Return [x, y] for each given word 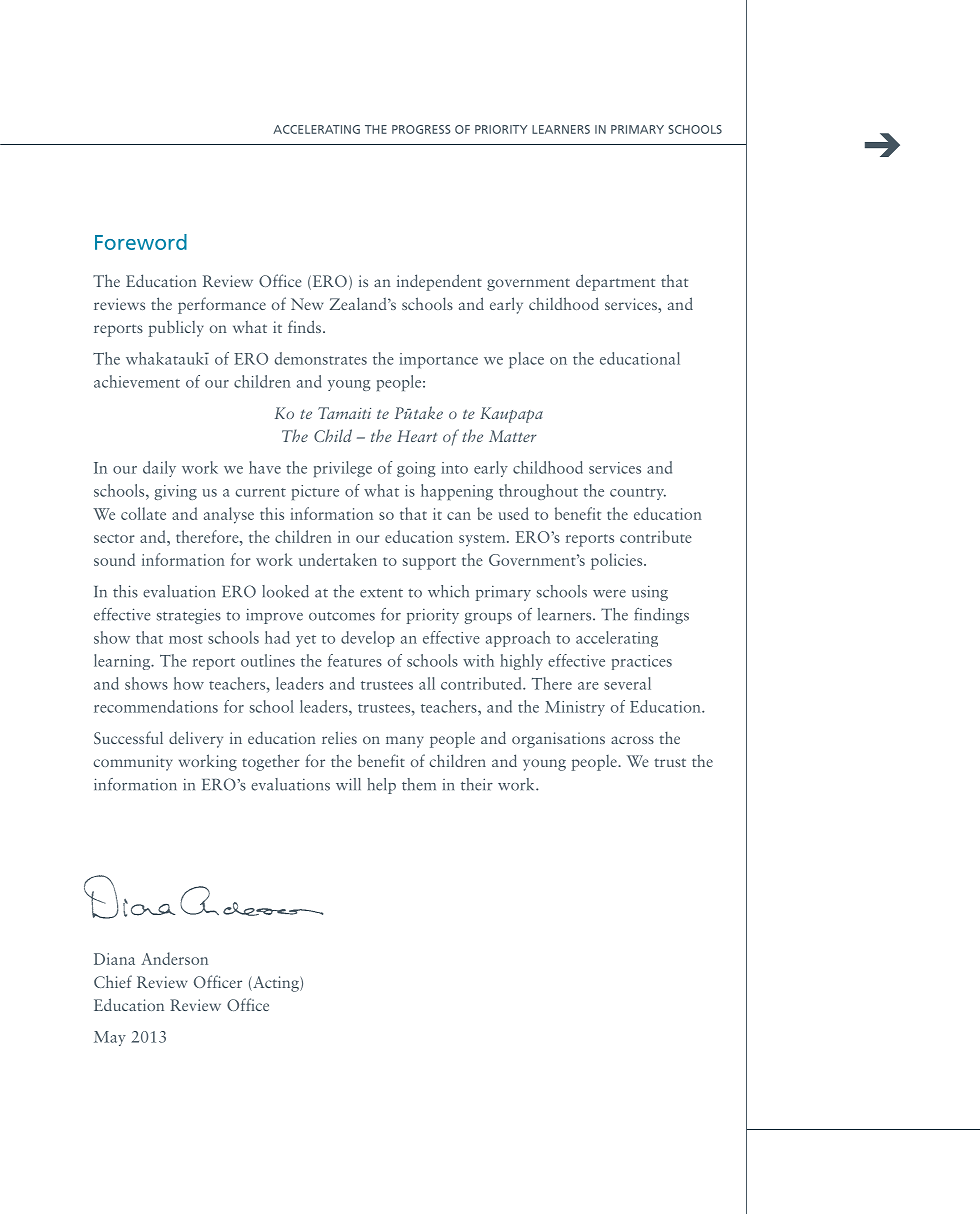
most [186, 639]
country [638, 494]
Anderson [174, 958]
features [355, 660]
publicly [176, 328]
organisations [558, 740]
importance [438, 360]
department [615, 282]
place [526, 360]
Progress [421, 129]
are [588, 686]
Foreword [141, 242]
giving [175, 492]
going [416, 469]
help [381, 786]
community [133, 763]
